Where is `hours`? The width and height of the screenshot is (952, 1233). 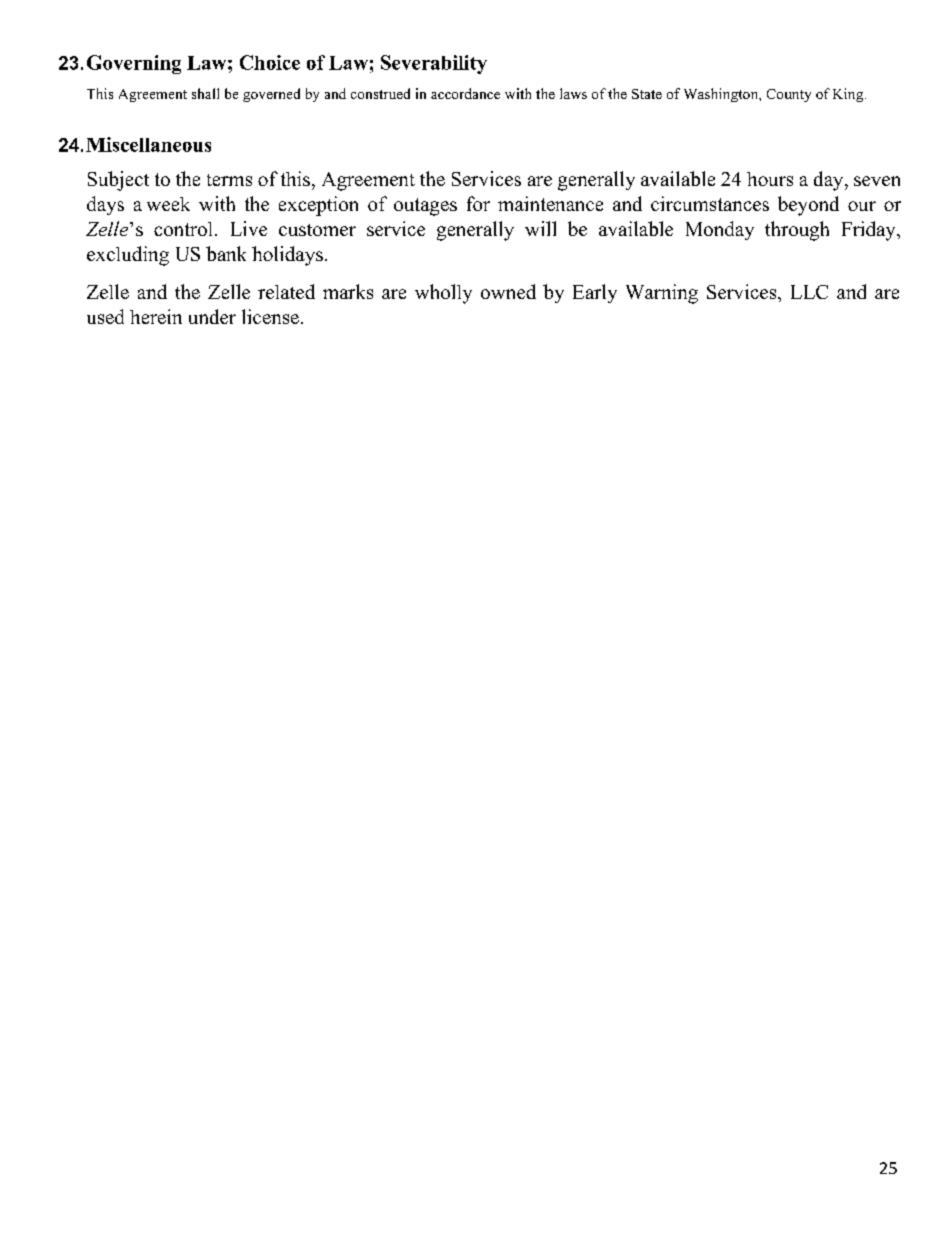
hours is located at coordinates (770, 179).
